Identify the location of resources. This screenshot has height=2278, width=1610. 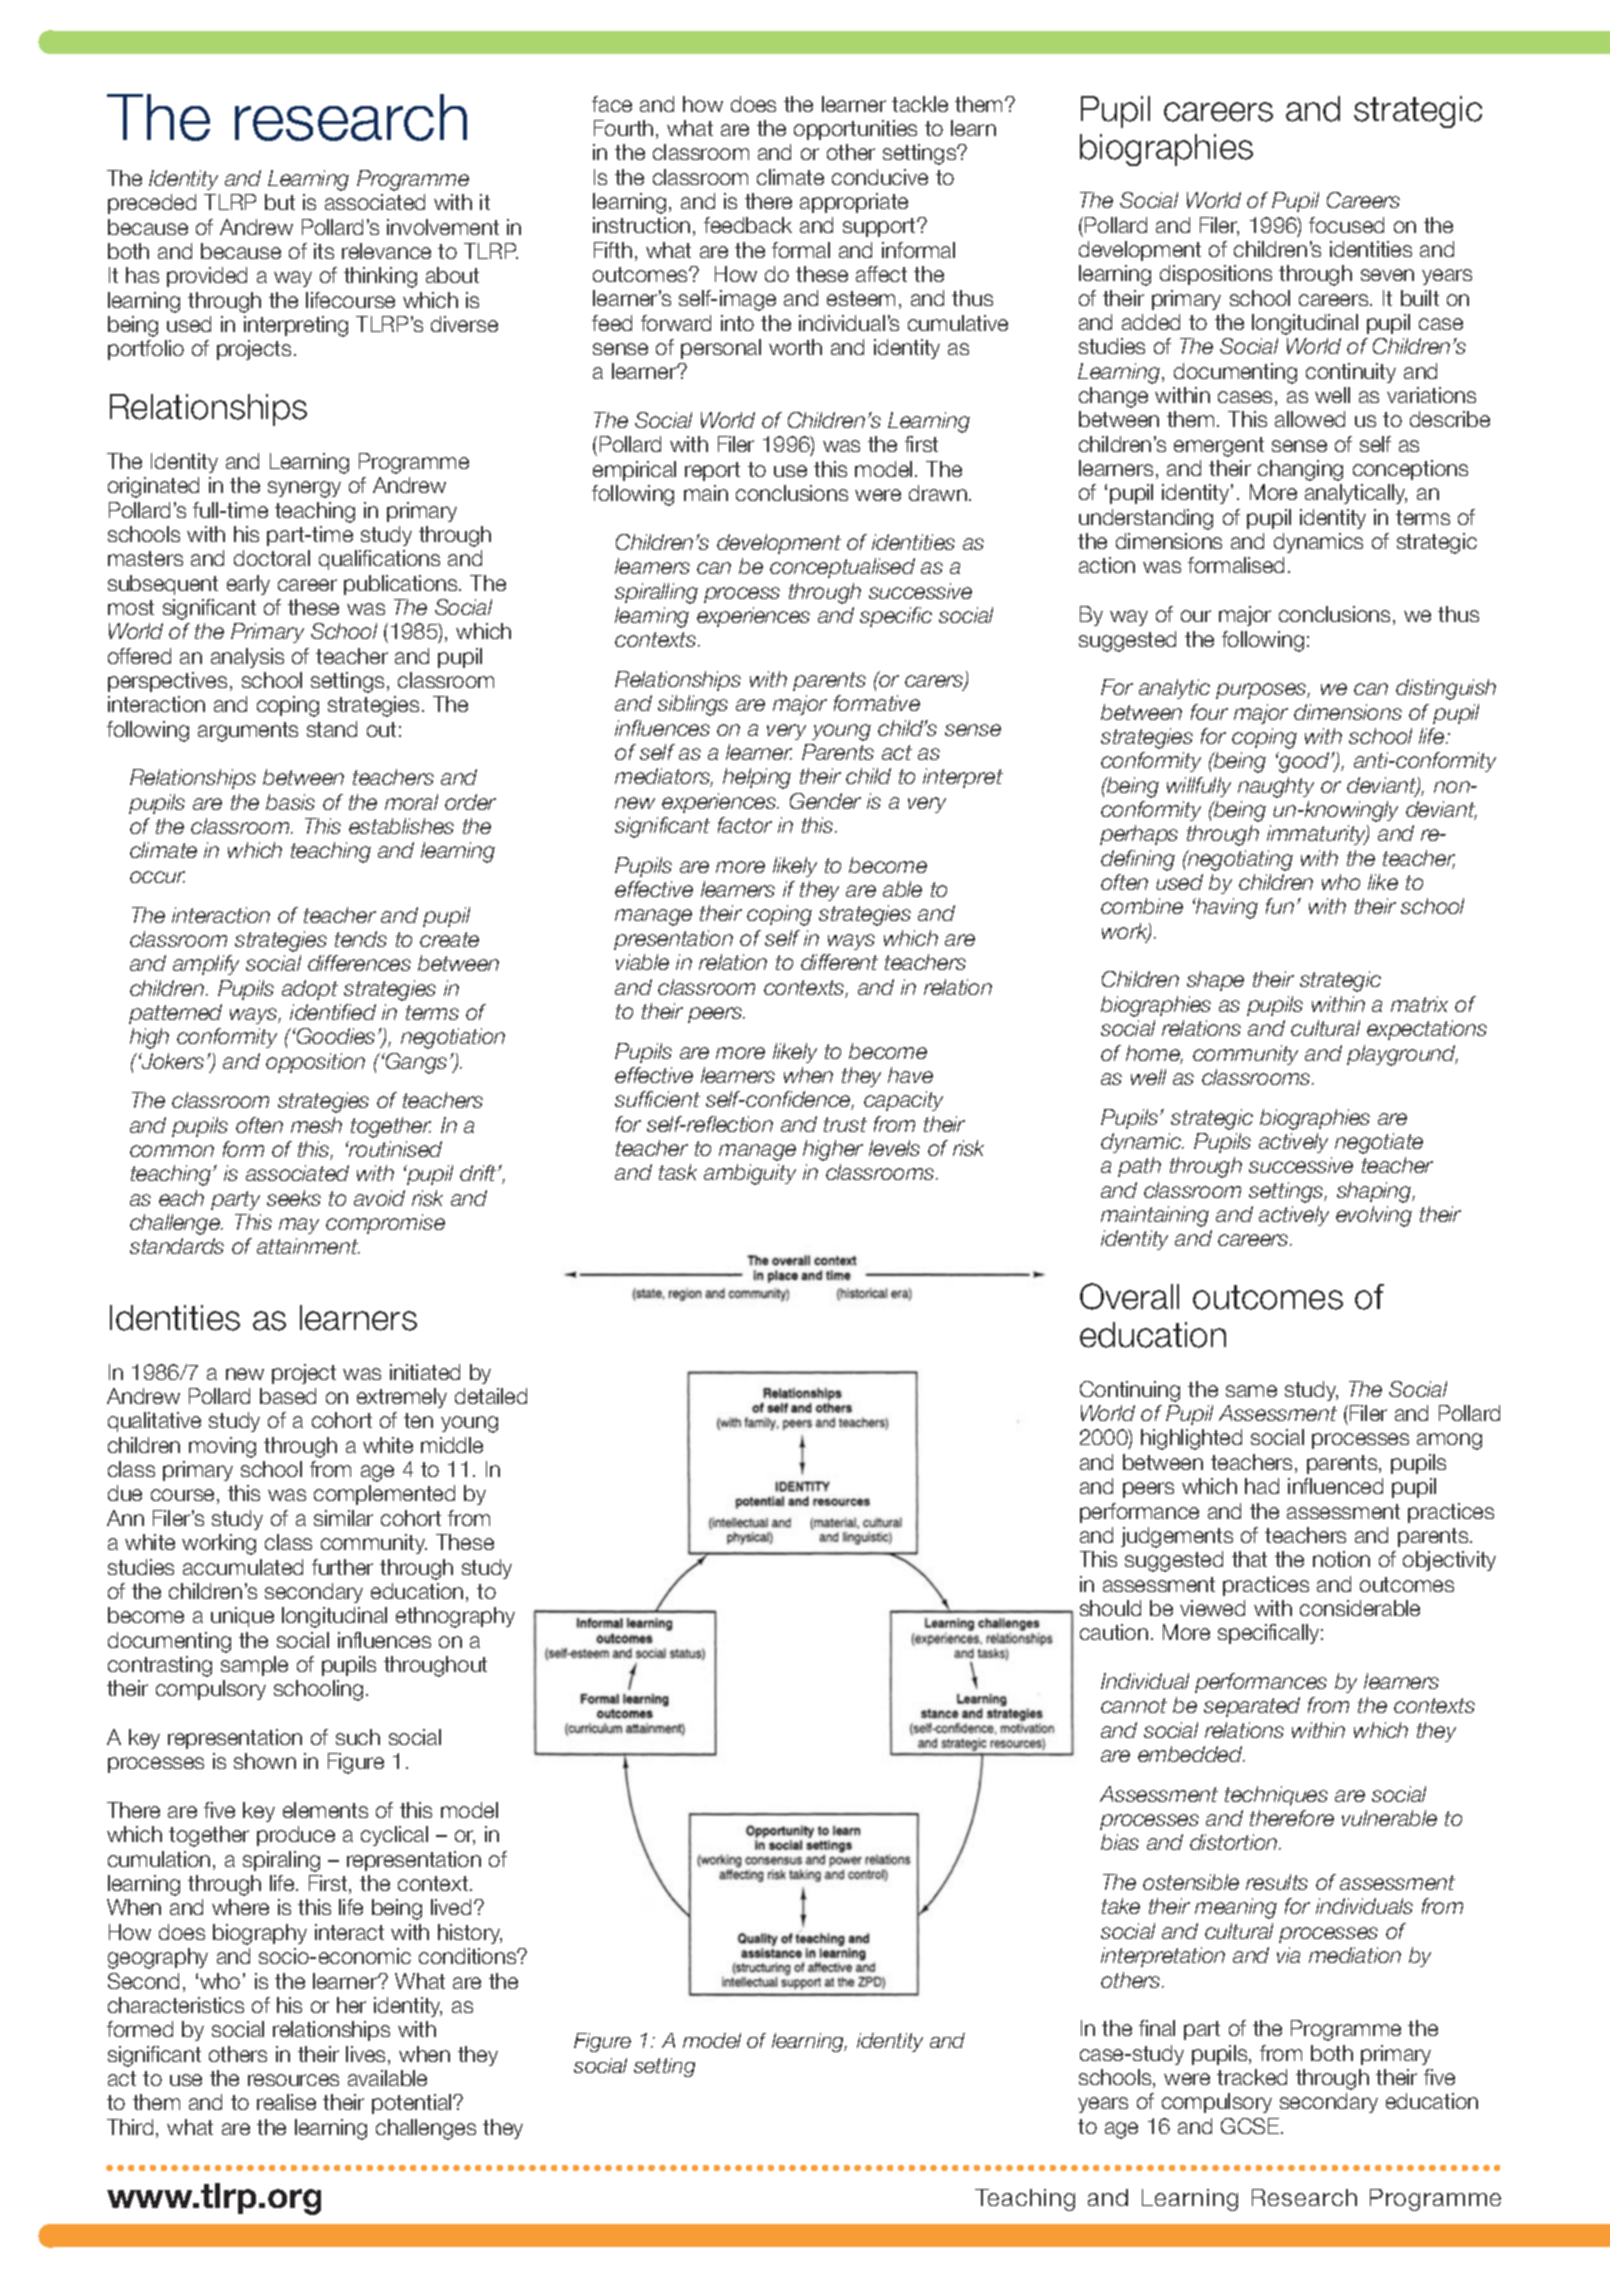
(293, 2080).
